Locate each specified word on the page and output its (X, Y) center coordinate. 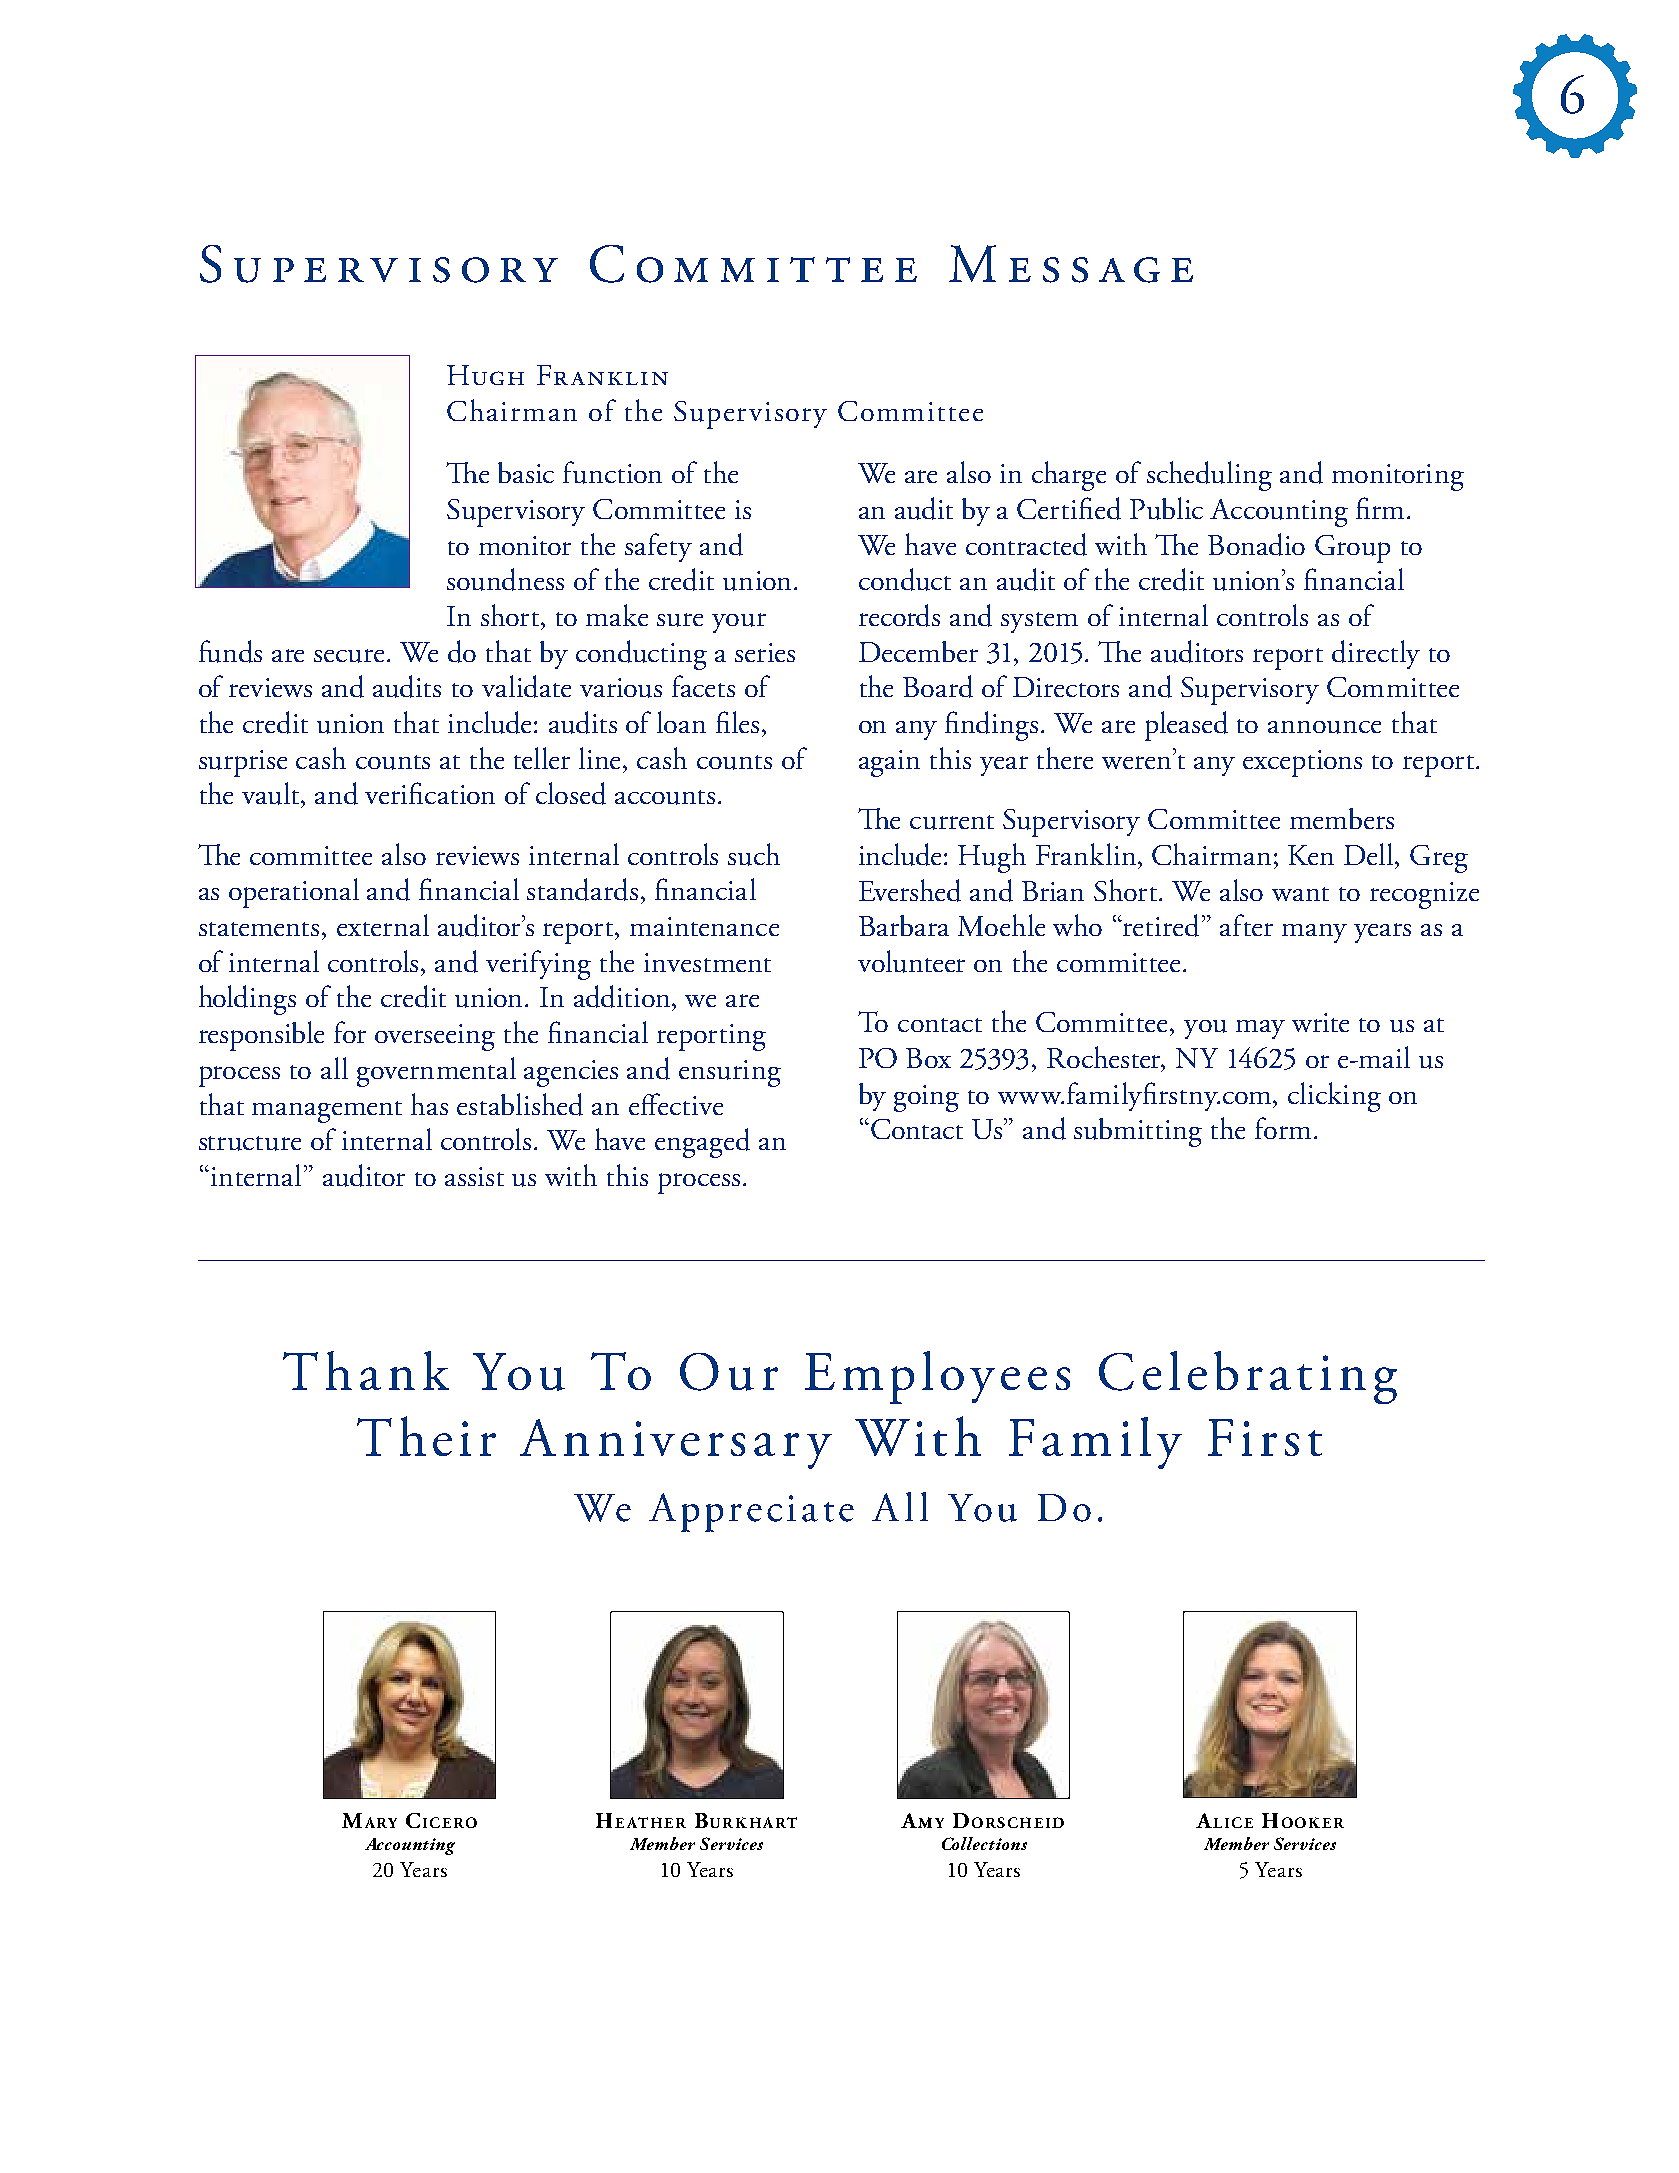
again (889, 763)
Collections (984, 1843)
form (1283, 1128)
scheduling (1209, 476)
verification (430, 793)
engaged (702, 1143)
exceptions (1302, 763)
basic (526, 472)
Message (1071, 264)
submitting (1138, 1132)
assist (474, 1176)
